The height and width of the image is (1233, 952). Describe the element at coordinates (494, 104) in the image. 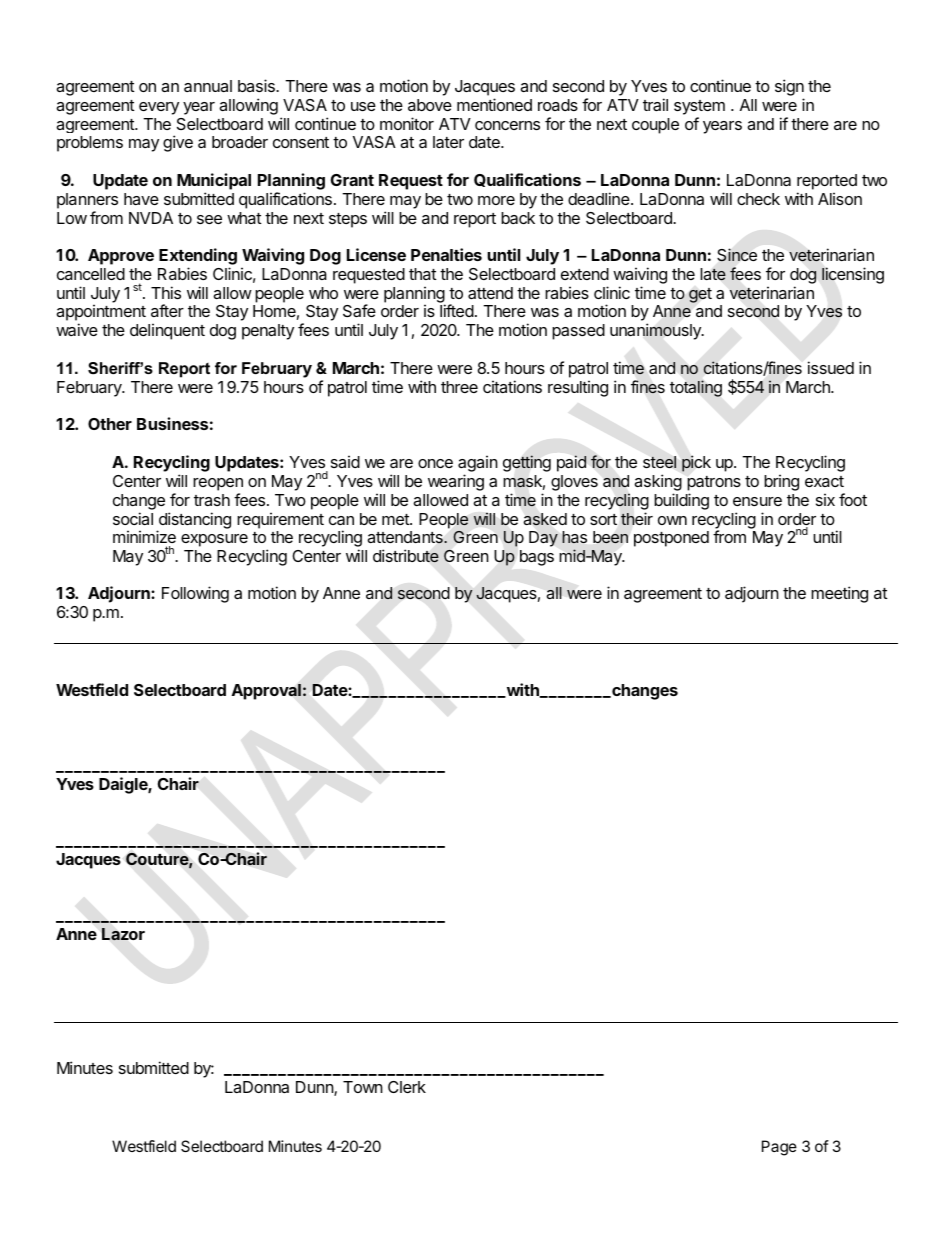

I see `mentioned` at that location.
